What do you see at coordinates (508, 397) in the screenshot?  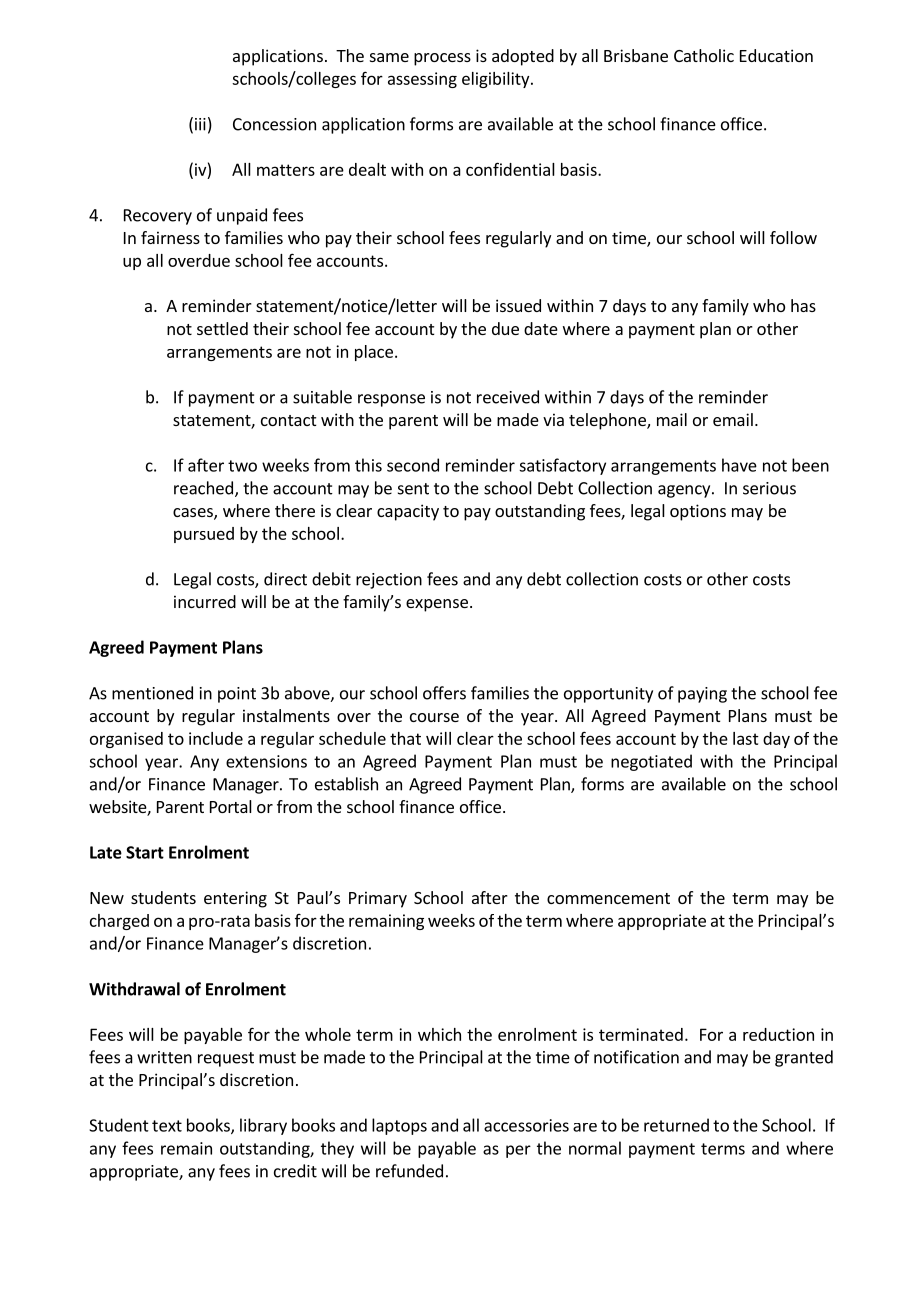 I see `received` at bounding box center [508, 397].
